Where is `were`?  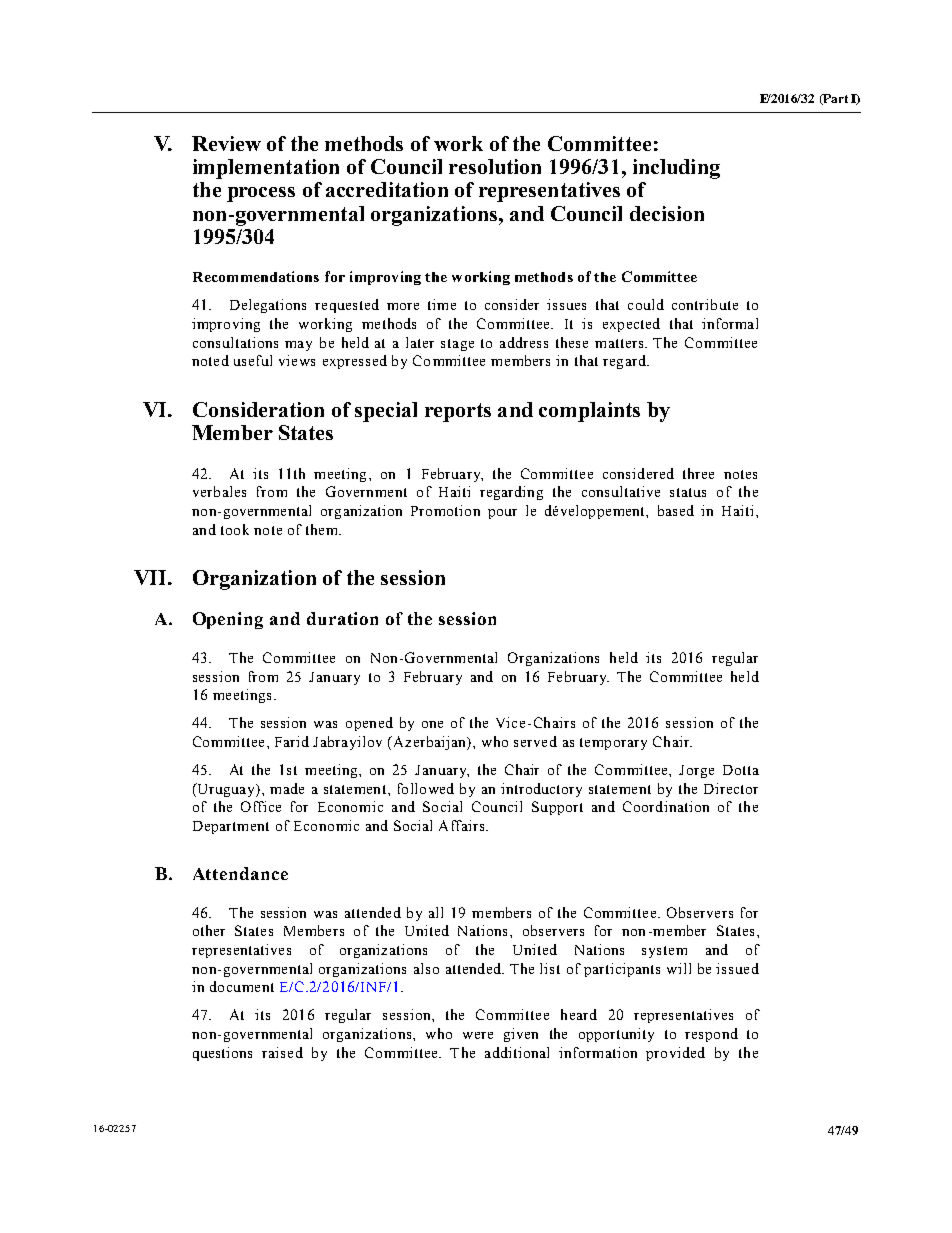 were is located at coordinates (478, 1035).
